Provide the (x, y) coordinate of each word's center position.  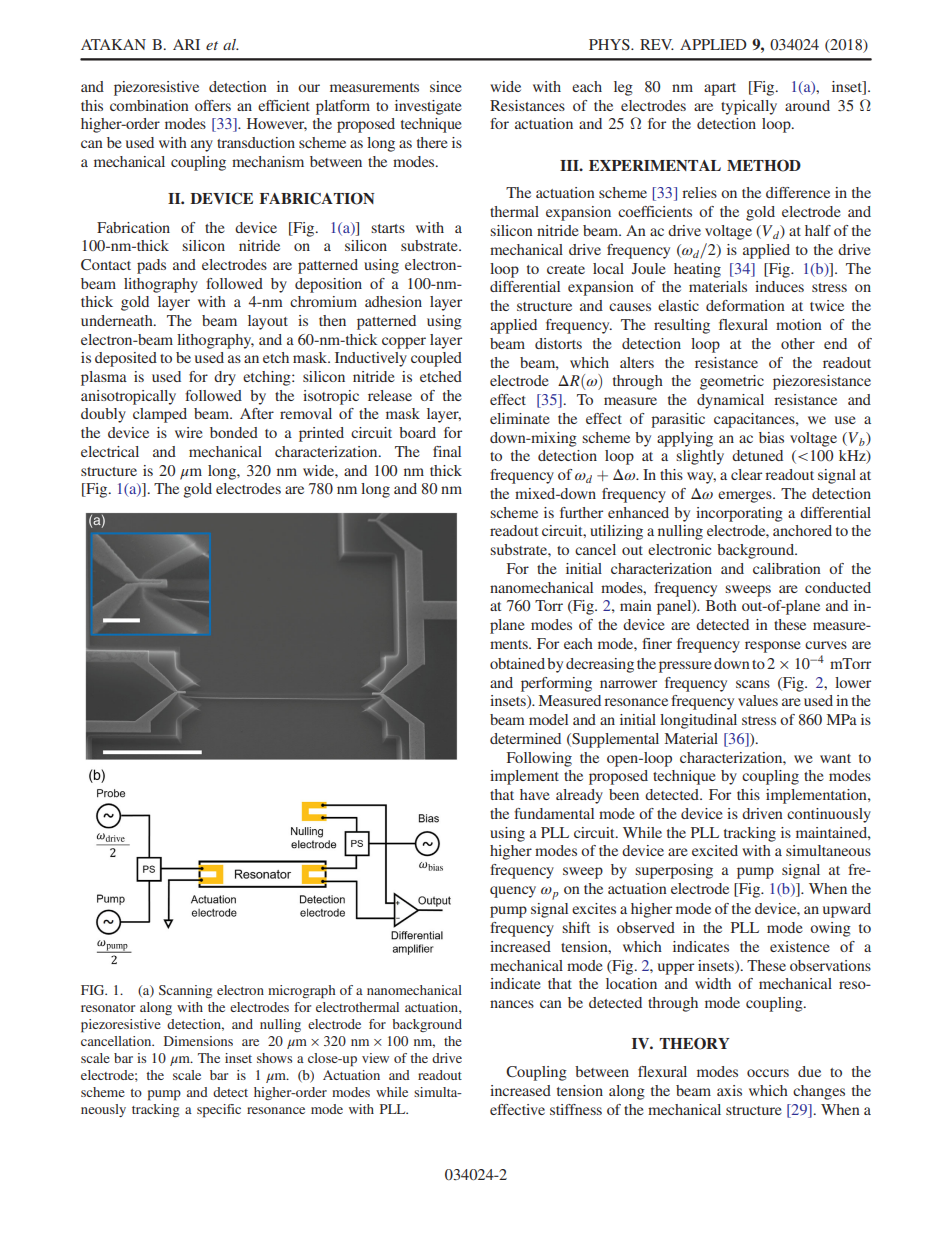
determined (525, 738)
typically (749, 107)
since (446, 86)
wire (189, 432)
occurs (768, 1073)
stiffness (576, 1109)
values (758, 700)
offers (213, 105)
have (535, 794)
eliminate (520, 418)
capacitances (755, 420)
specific (219, 1111)
